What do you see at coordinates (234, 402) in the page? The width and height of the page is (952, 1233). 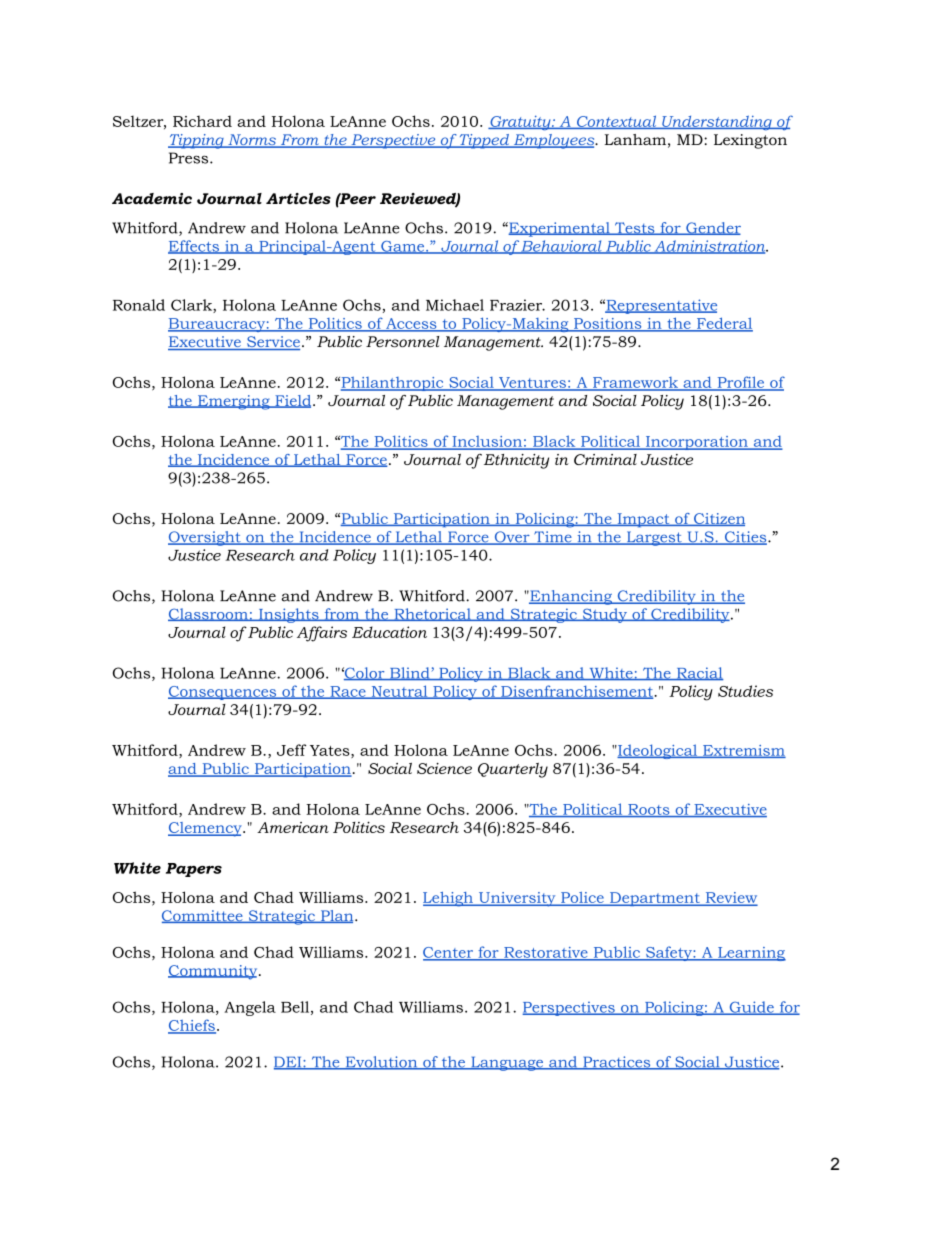 I see `Emerging` at bounding box center [234, 402].
